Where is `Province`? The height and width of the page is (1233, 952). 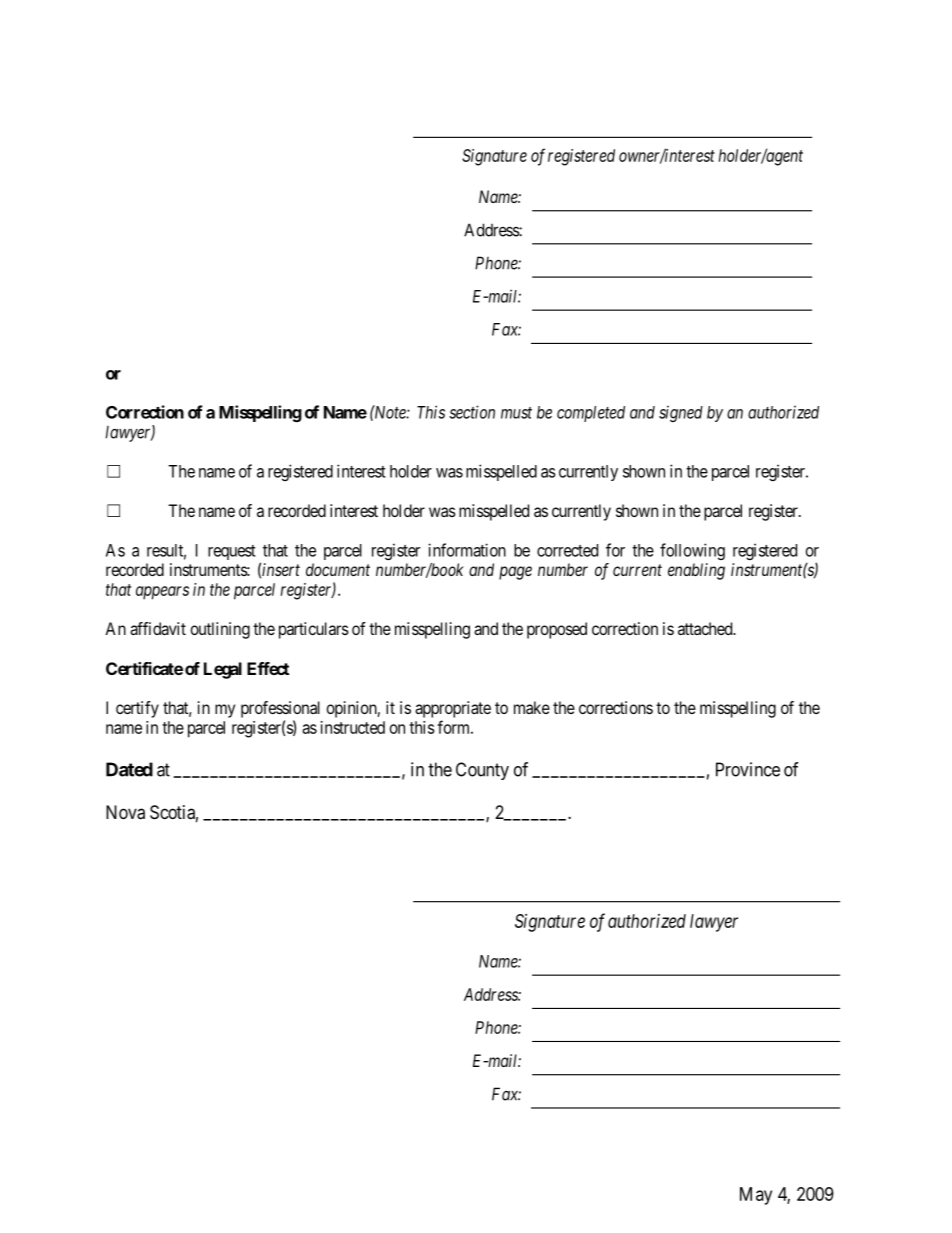 Province is located at coordinates (748, 769).
